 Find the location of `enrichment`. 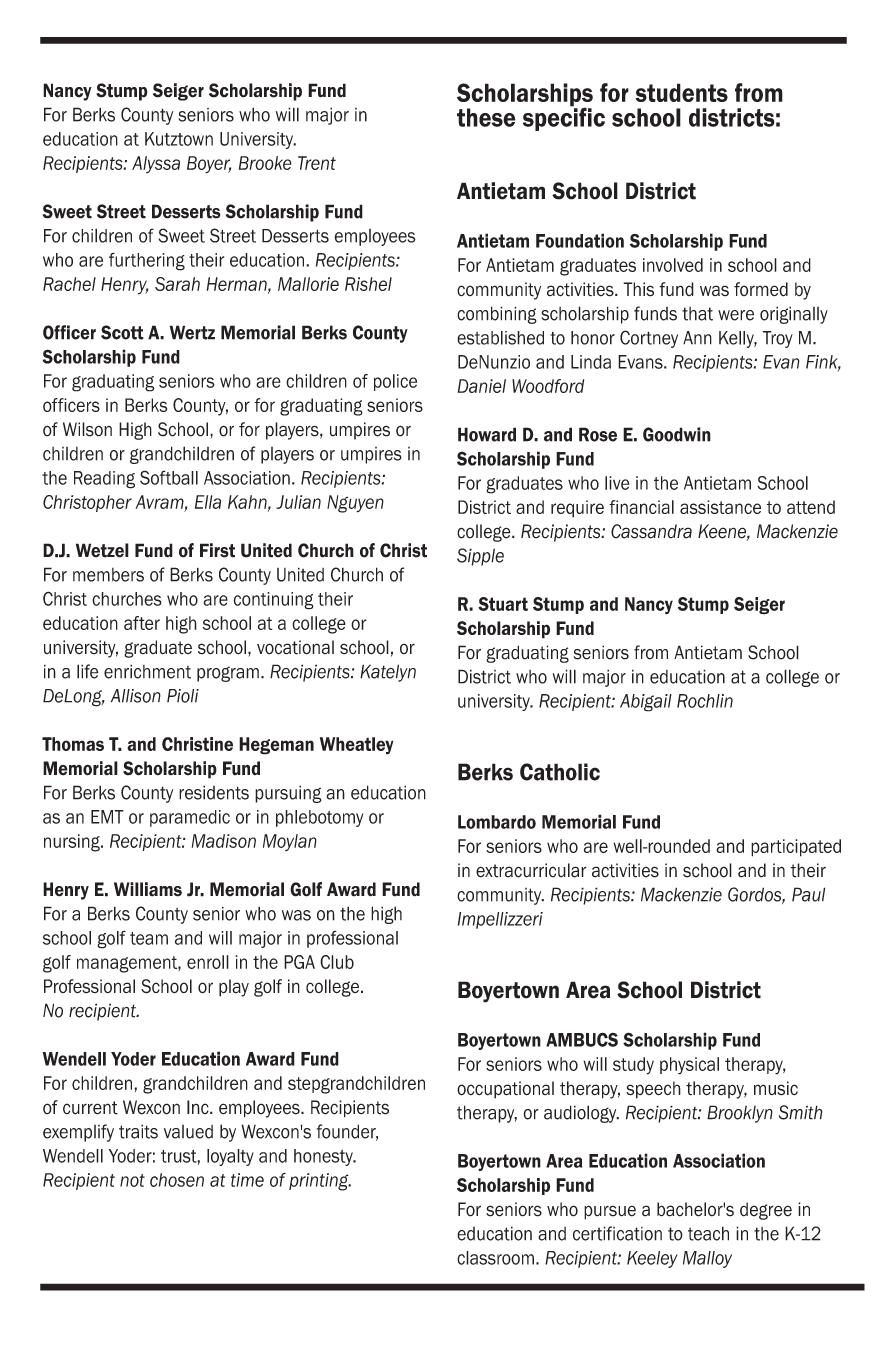

enrichment is located at coordinates (147, 671).
